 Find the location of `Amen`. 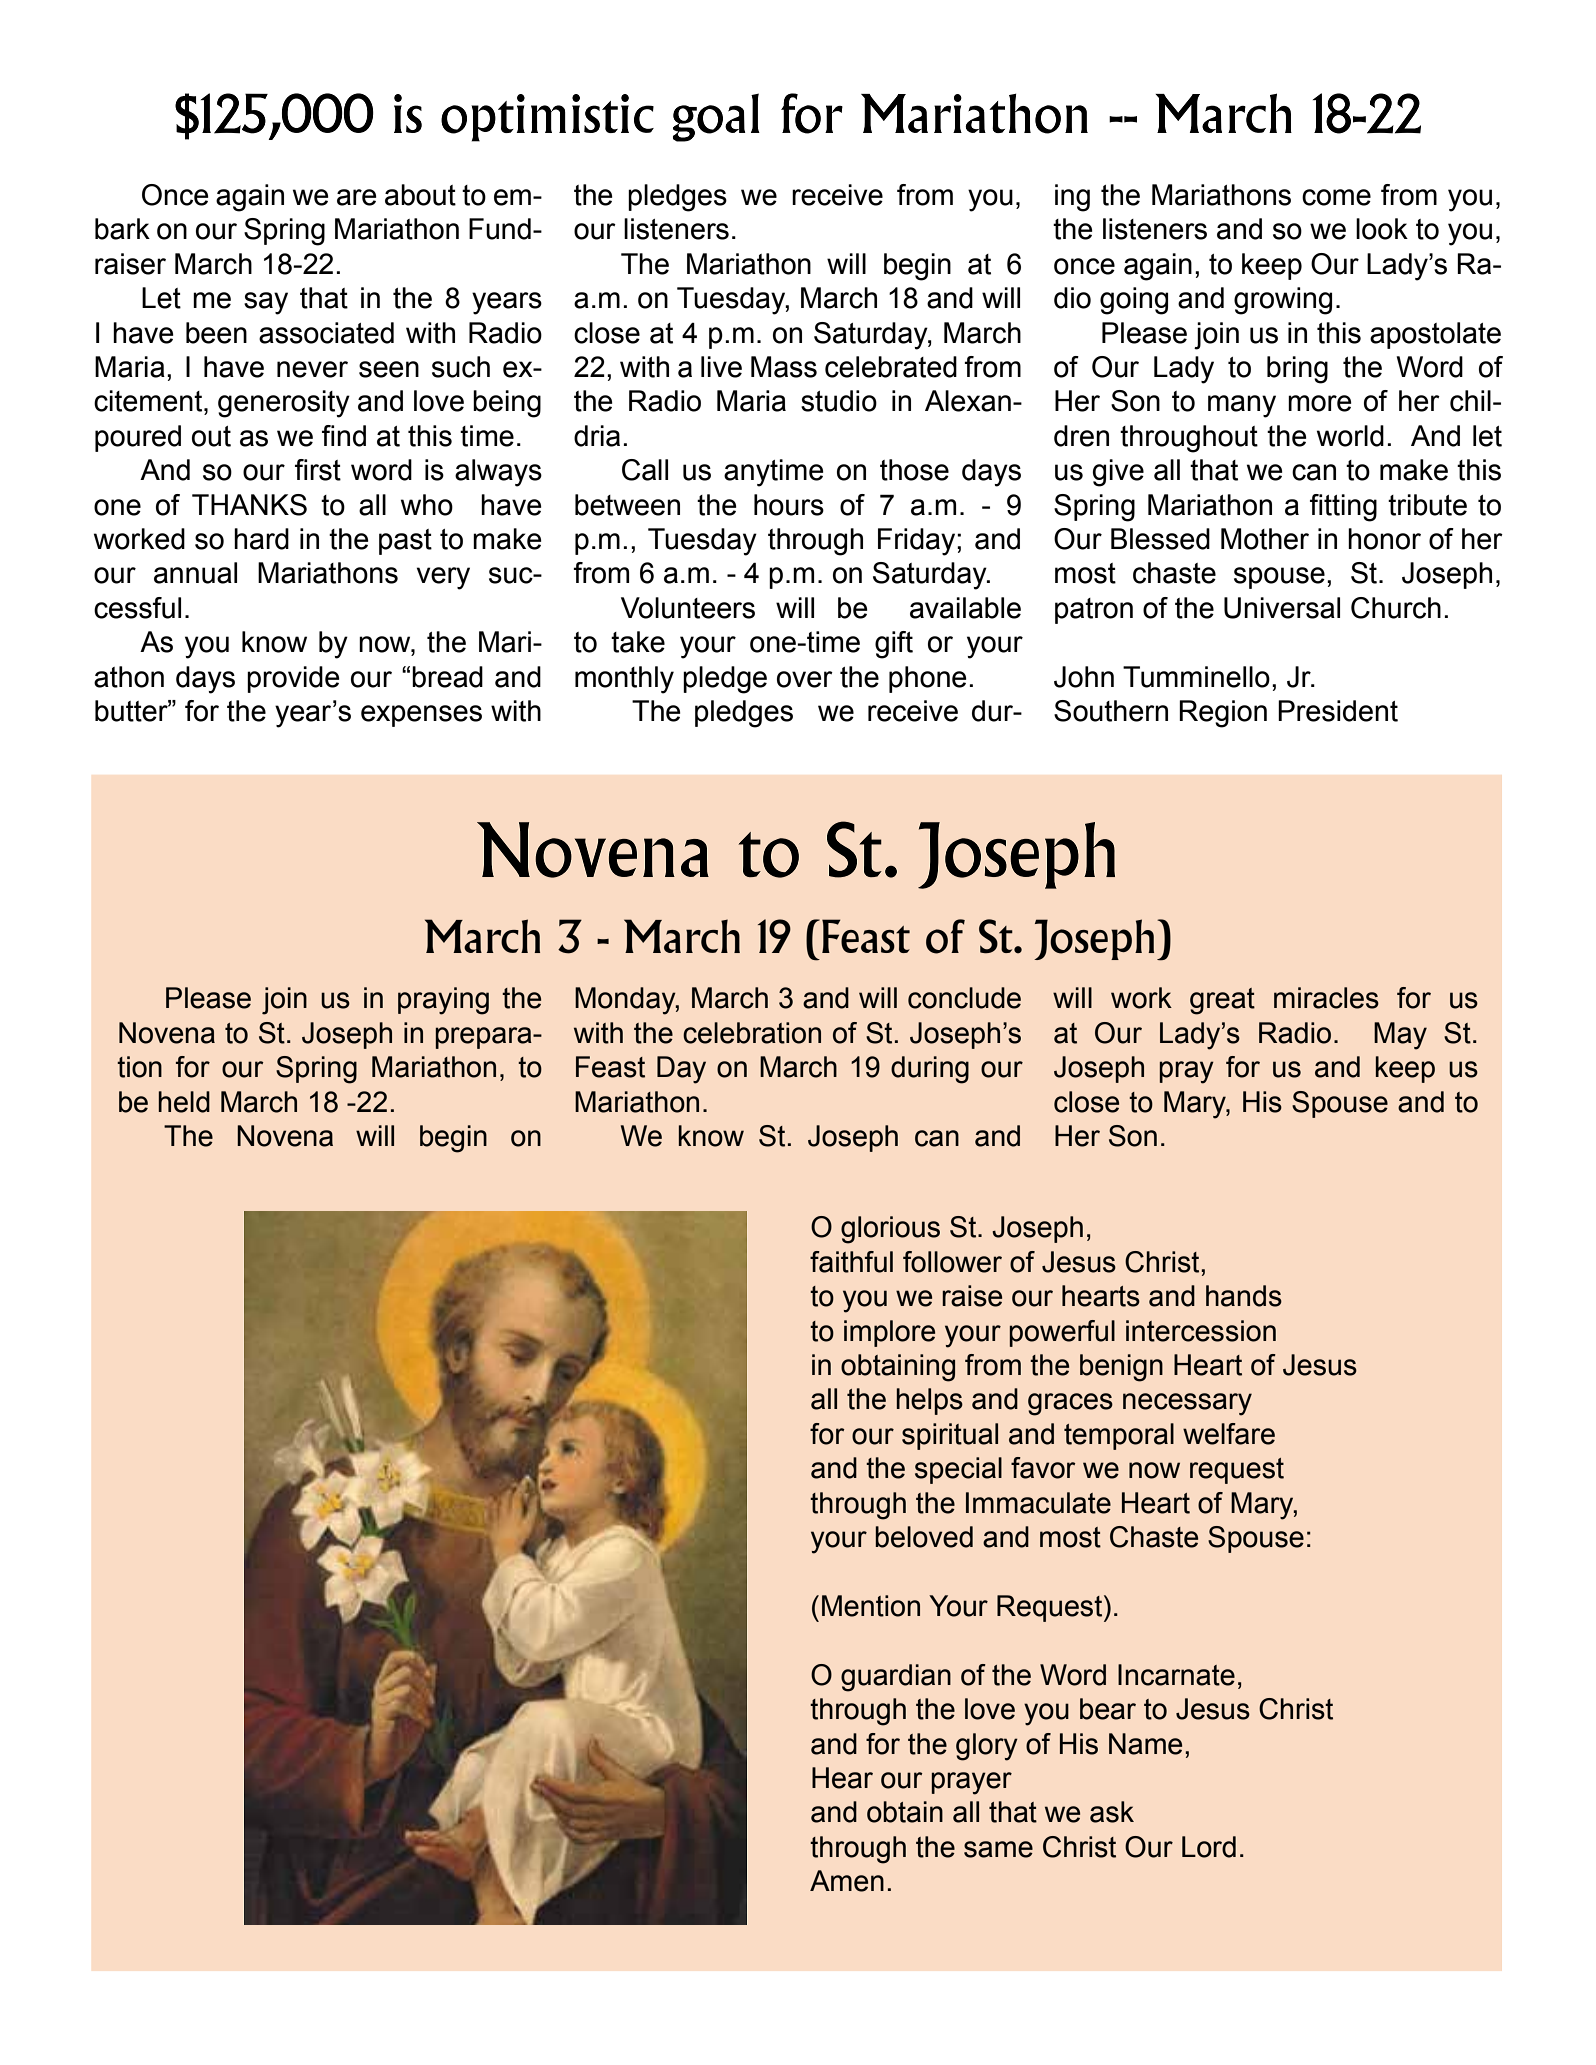

Amen is located at coordinates (847, 1881).
